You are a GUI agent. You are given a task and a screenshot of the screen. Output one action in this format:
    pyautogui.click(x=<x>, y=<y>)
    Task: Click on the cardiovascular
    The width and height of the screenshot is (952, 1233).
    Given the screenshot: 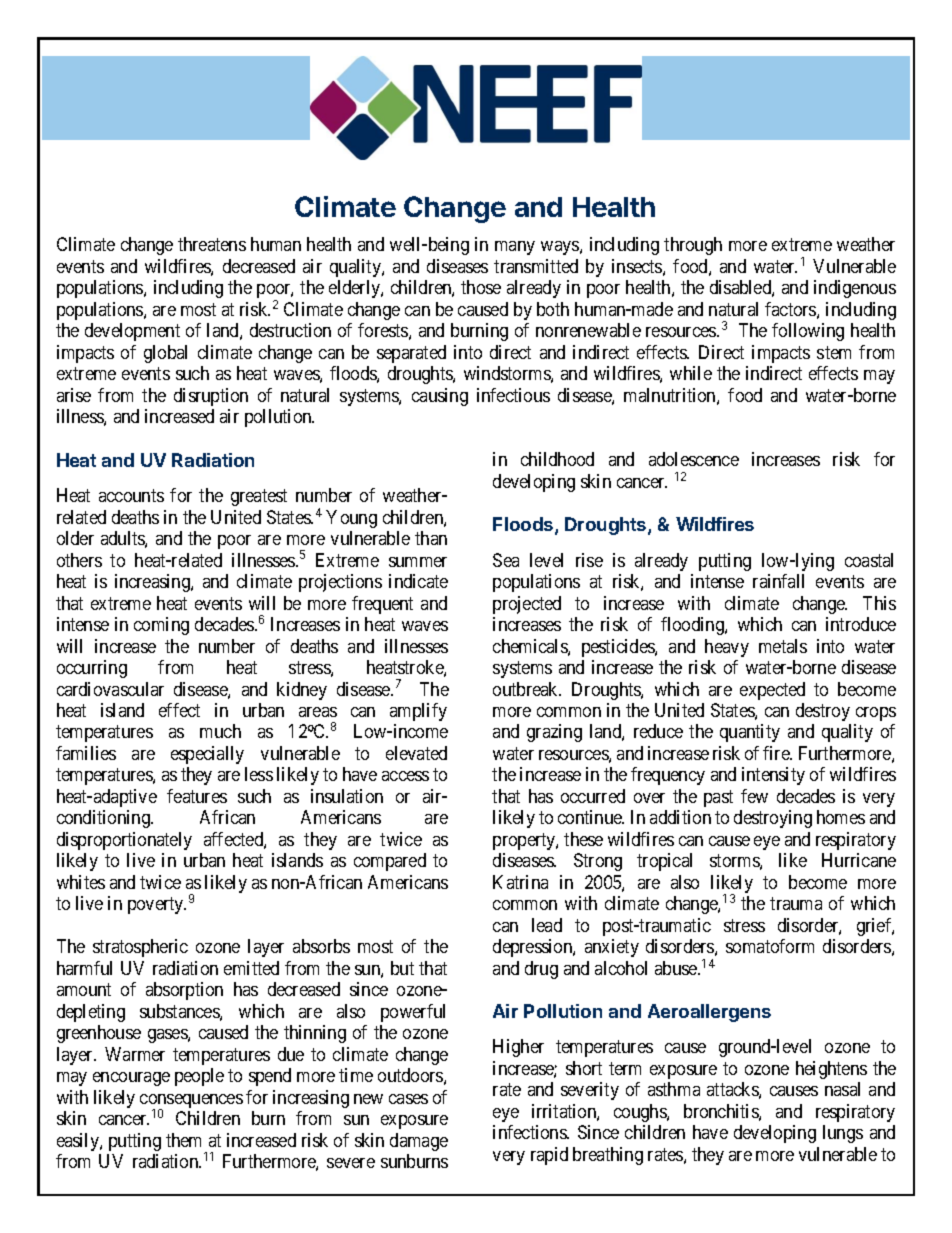 What is the action you would take?
    pyautogui.click(x=110, y=689)
